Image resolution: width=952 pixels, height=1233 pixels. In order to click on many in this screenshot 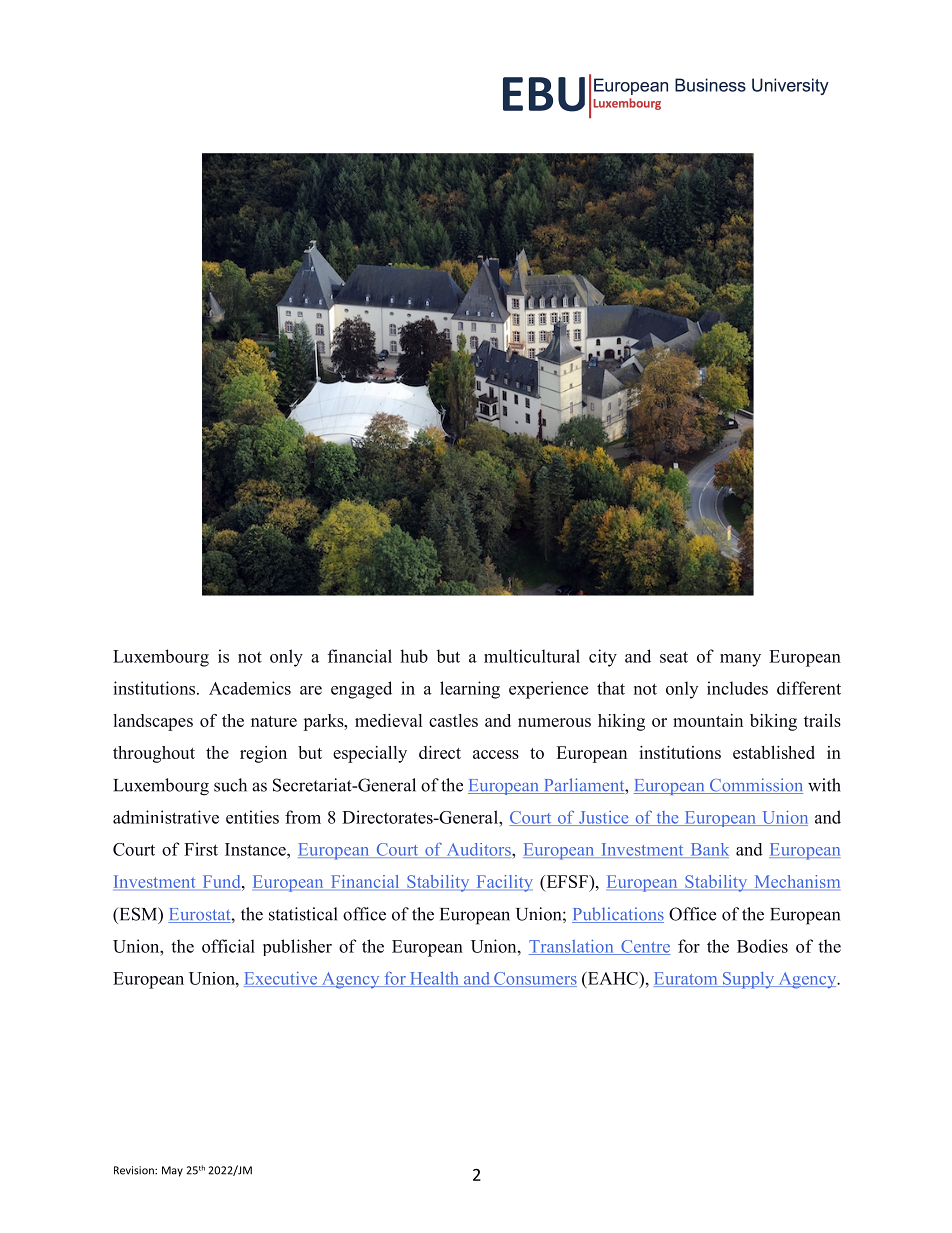, I will do `click(740, 660)`.
